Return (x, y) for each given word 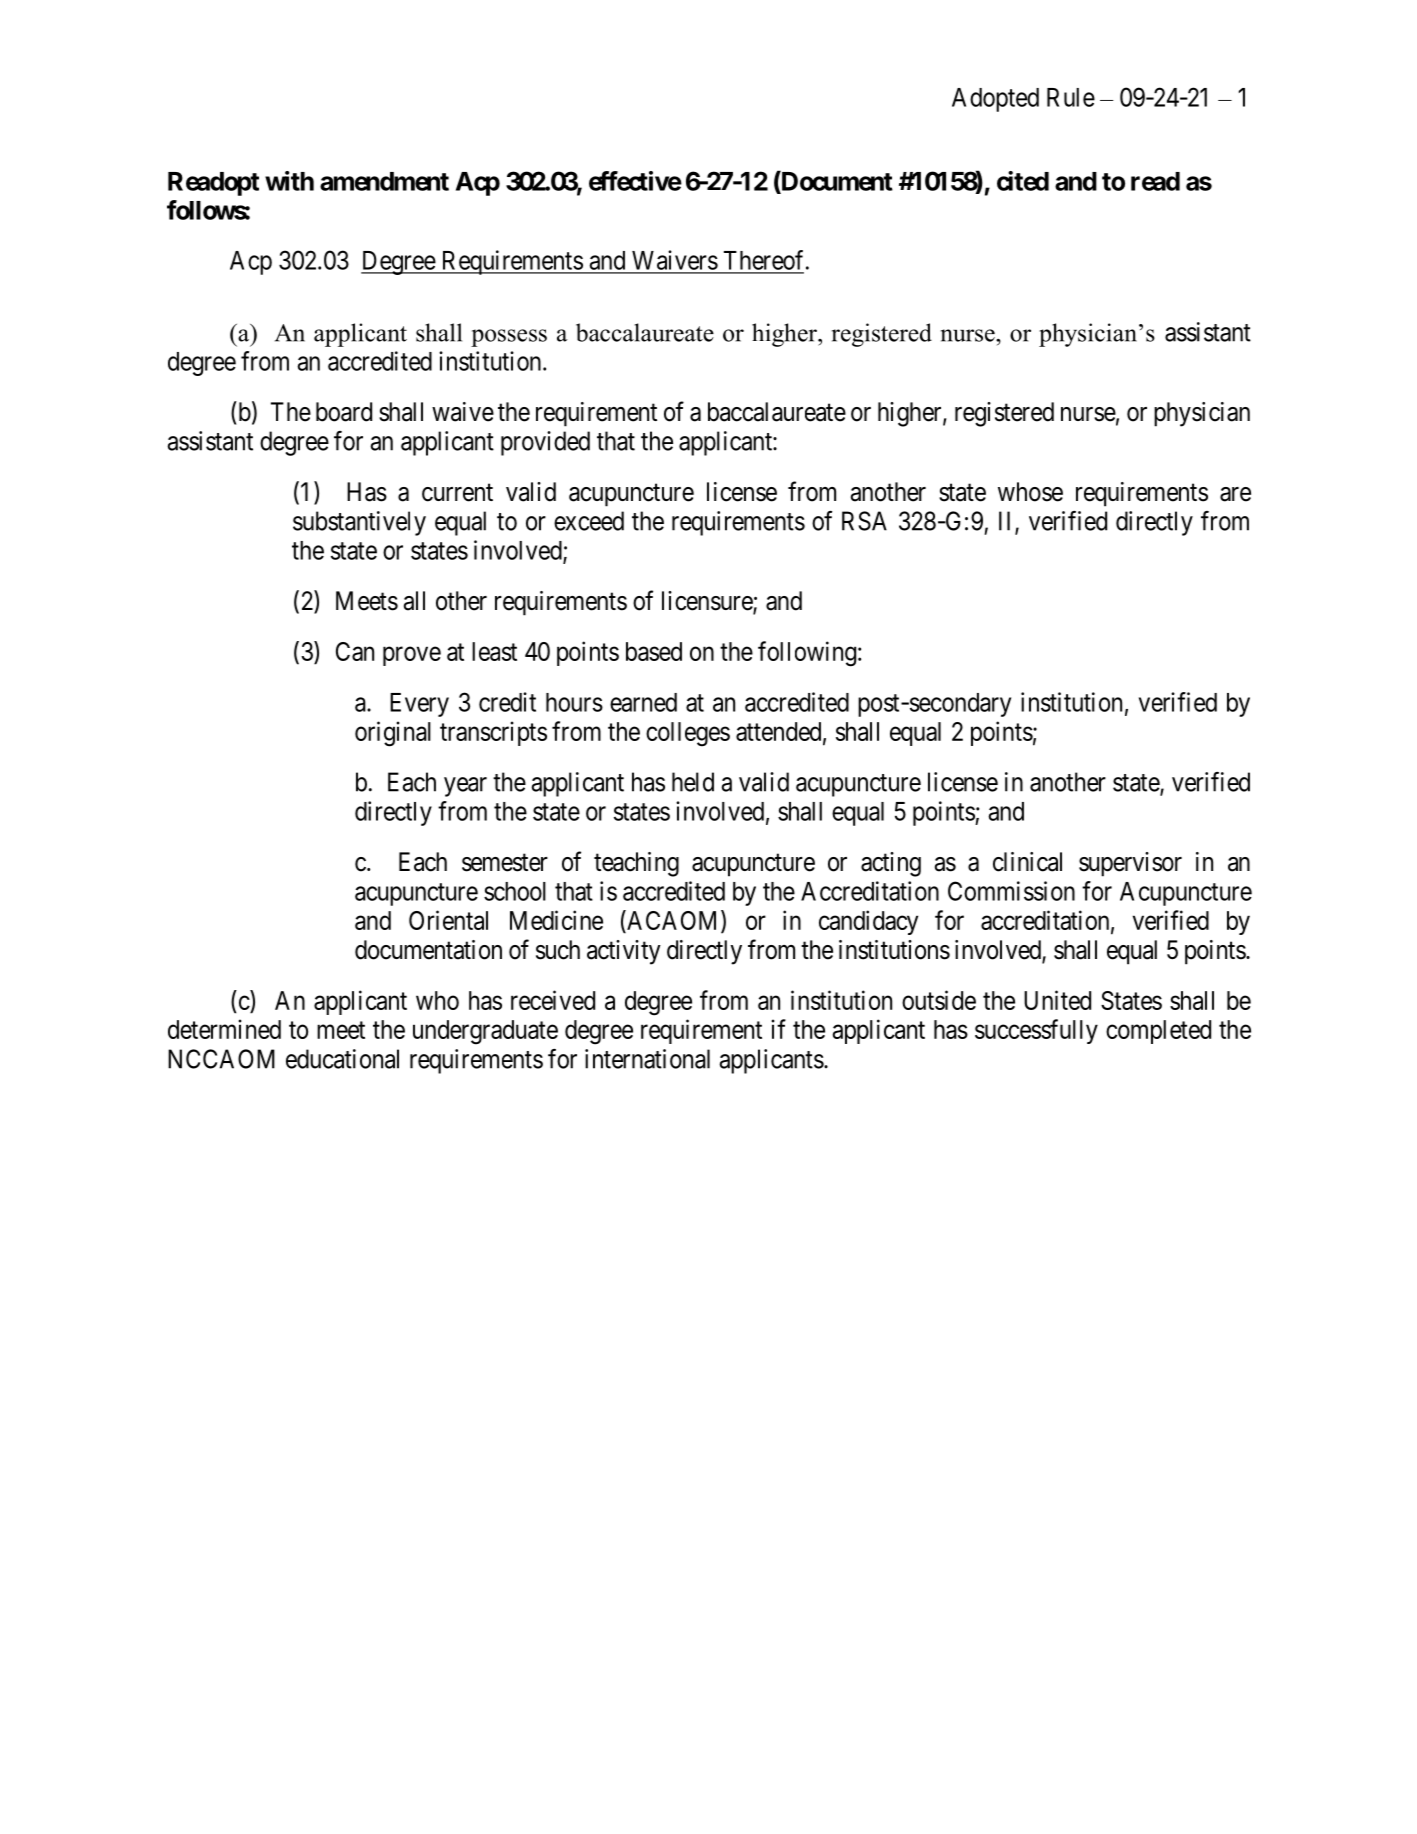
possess (509, 338)
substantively (359, 523)
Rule (1071, 97)
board (344, 412)
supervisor (1130, 864)
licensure (708, 602)
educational (342, 1059)
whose (1030, 492)
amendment (384, 181)
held (693, 782)
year (465, 787)
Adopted (995, 100)
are (1235, 494)
